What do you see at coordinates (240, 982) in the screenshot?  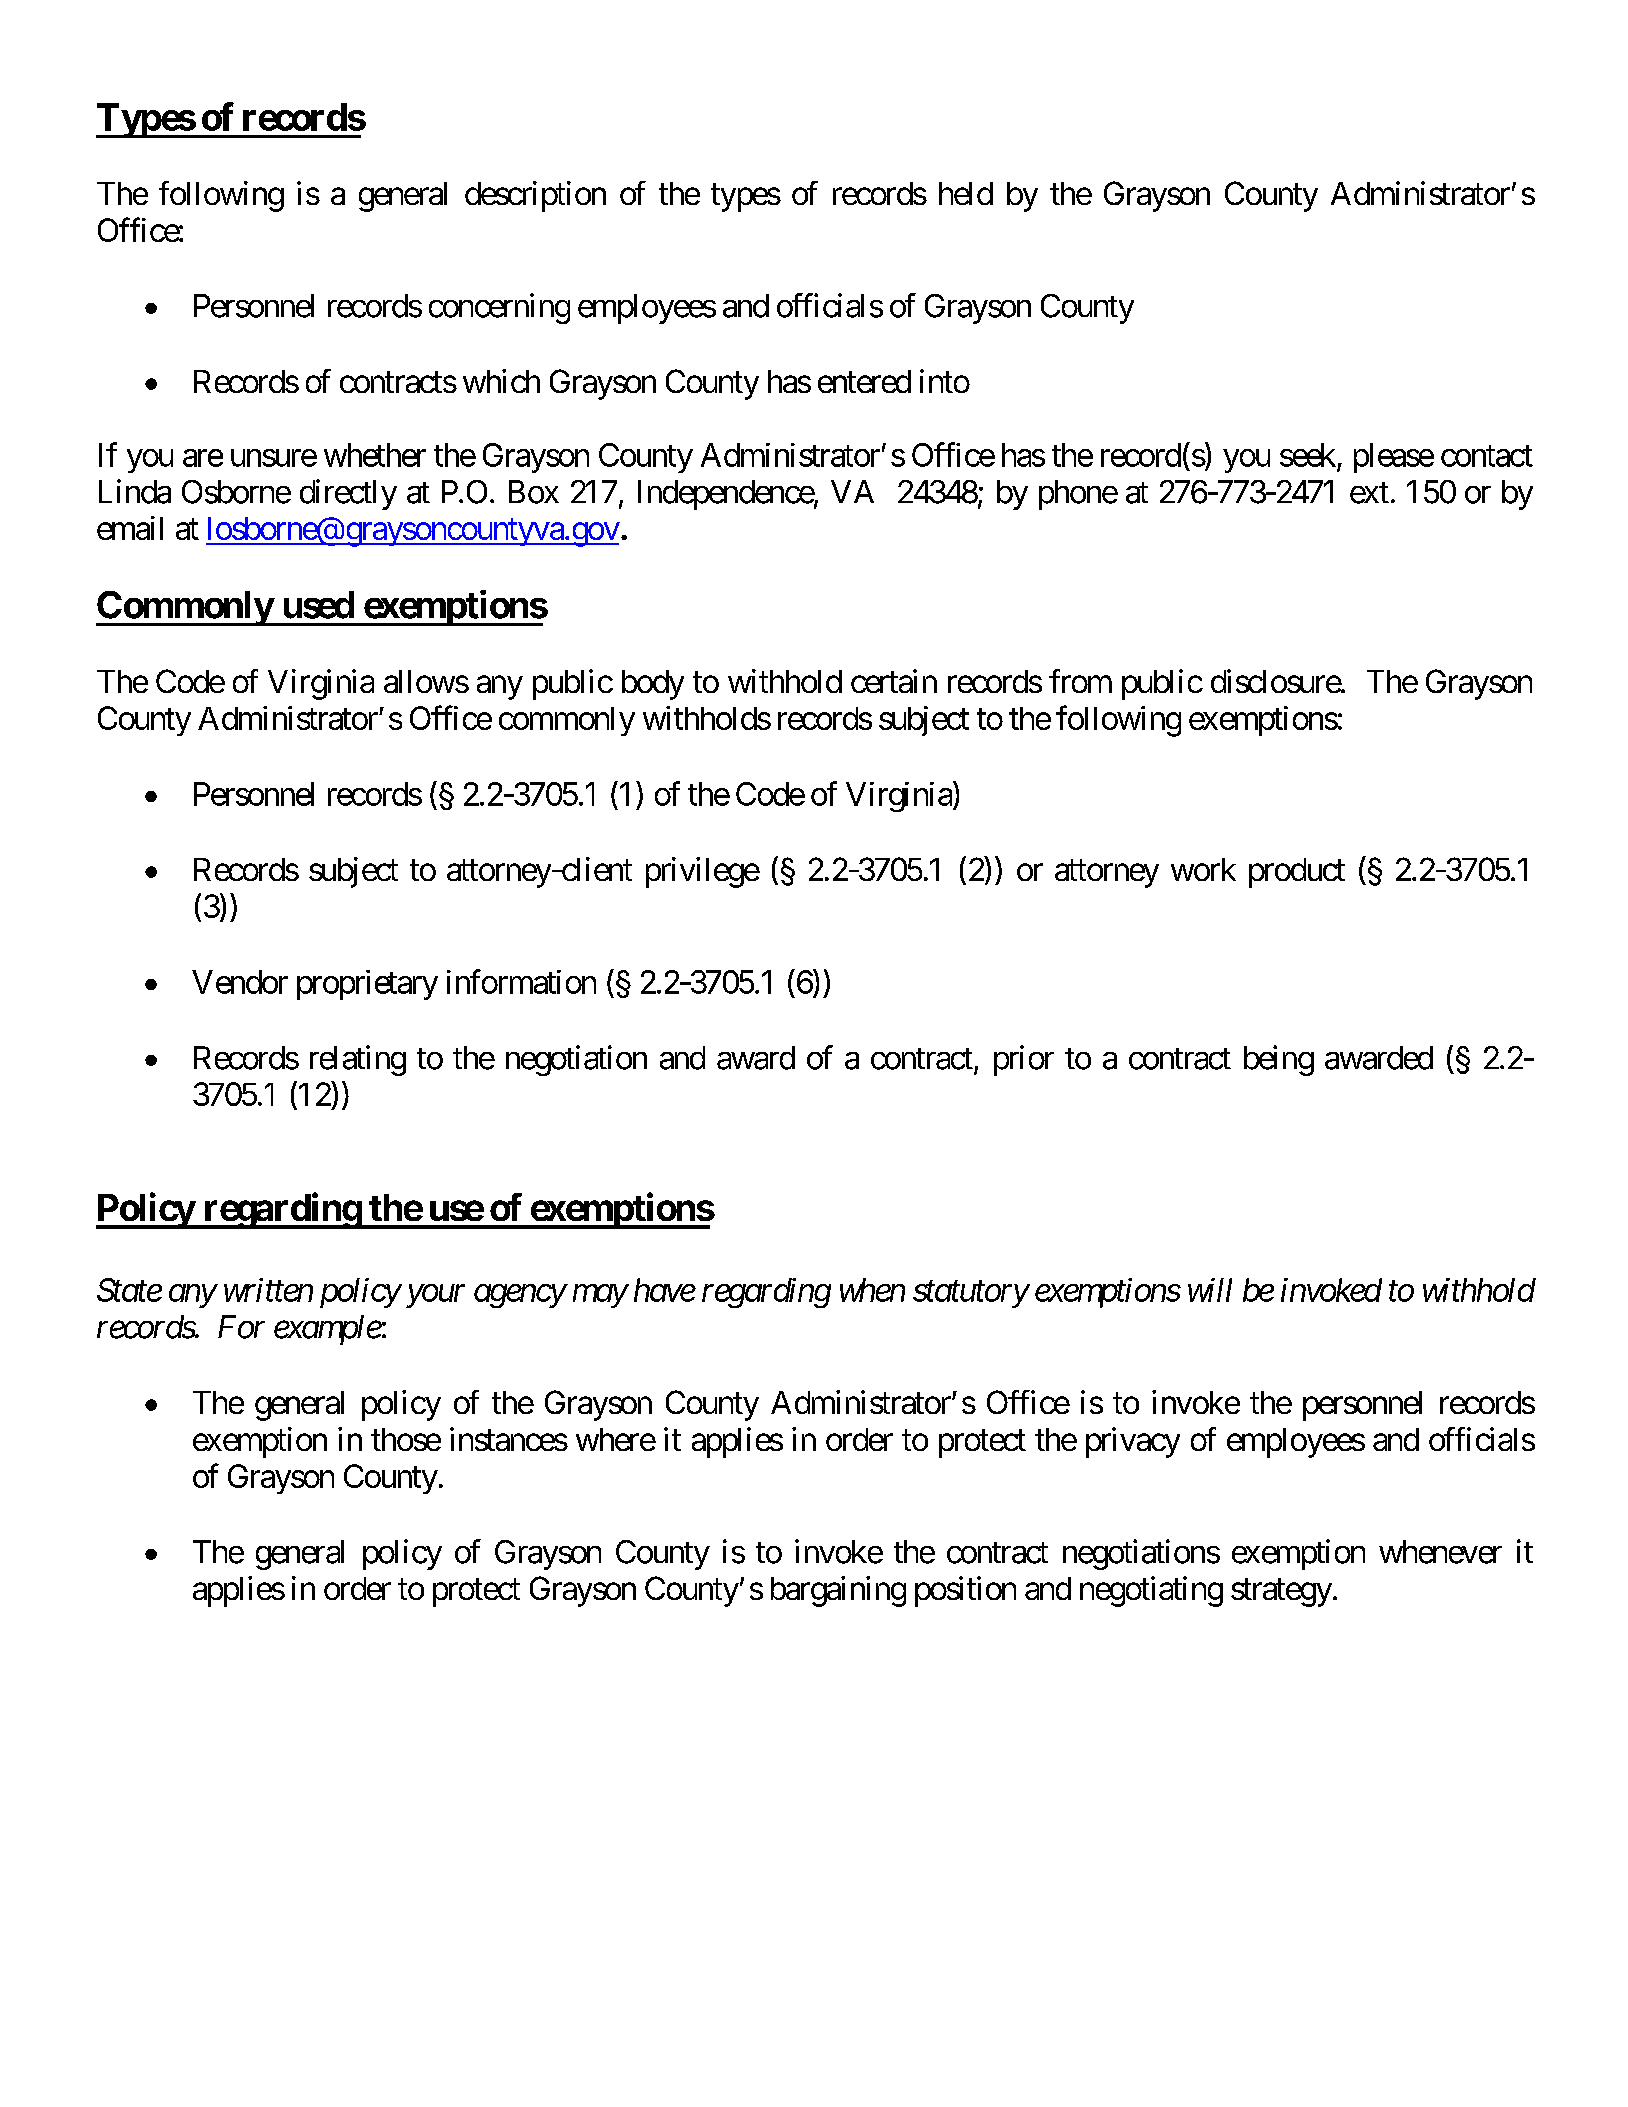 I see `Vendor` at bounding box center [240, 982].
